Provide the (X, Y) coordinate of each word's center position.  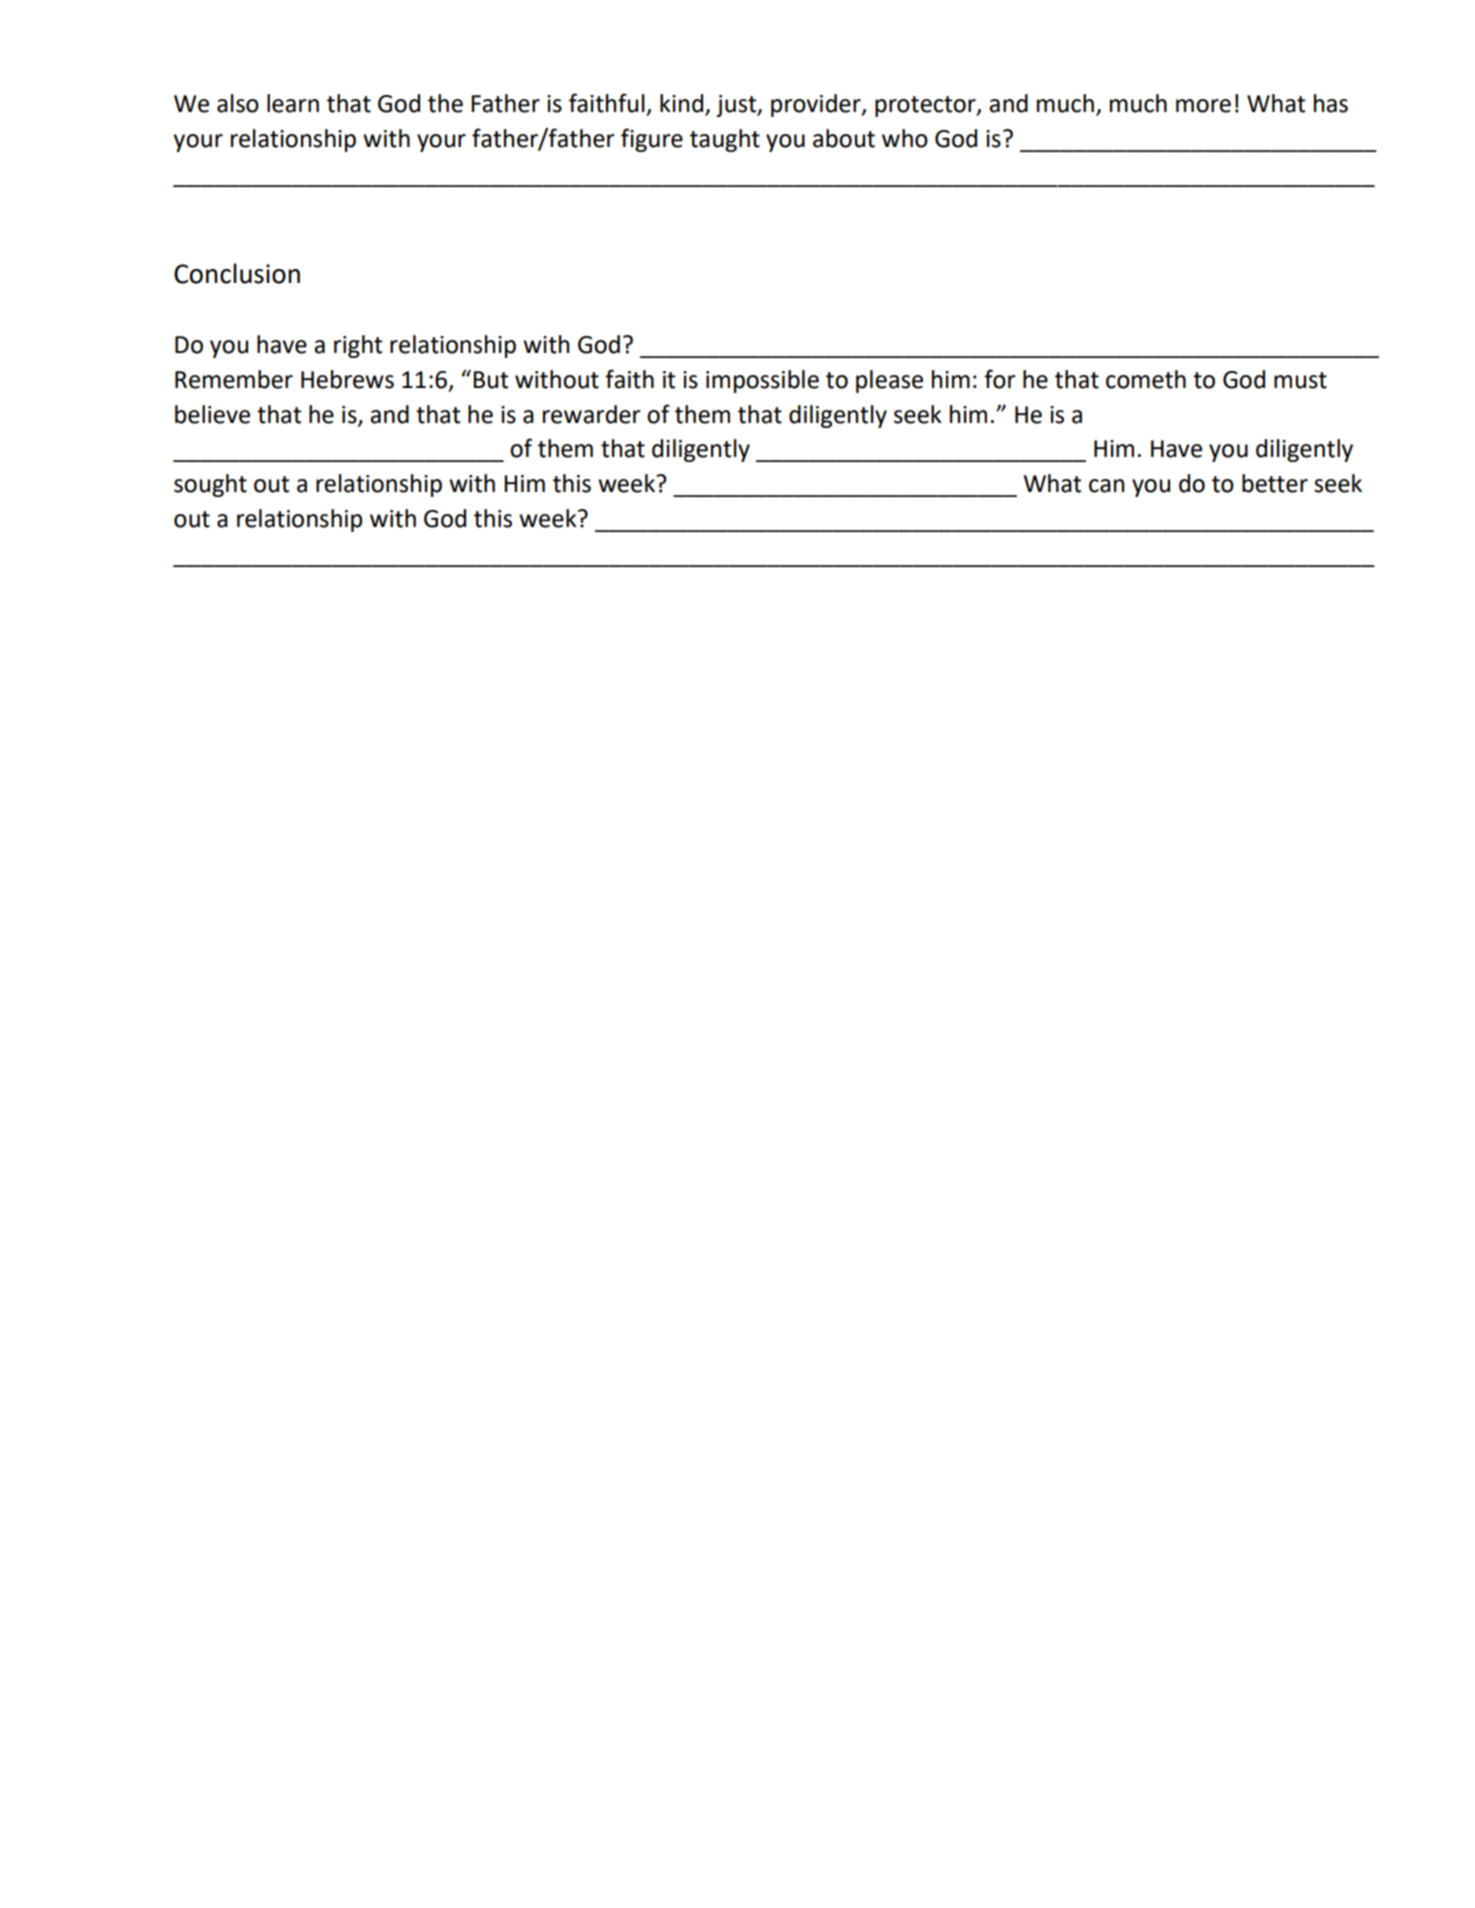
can (1106, 486)
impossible (762, 381)
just (737, 106)
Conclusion (237, 273)
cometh (1146, 379)
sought (210, 485)
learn (293, 103)
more (1203, 106)
